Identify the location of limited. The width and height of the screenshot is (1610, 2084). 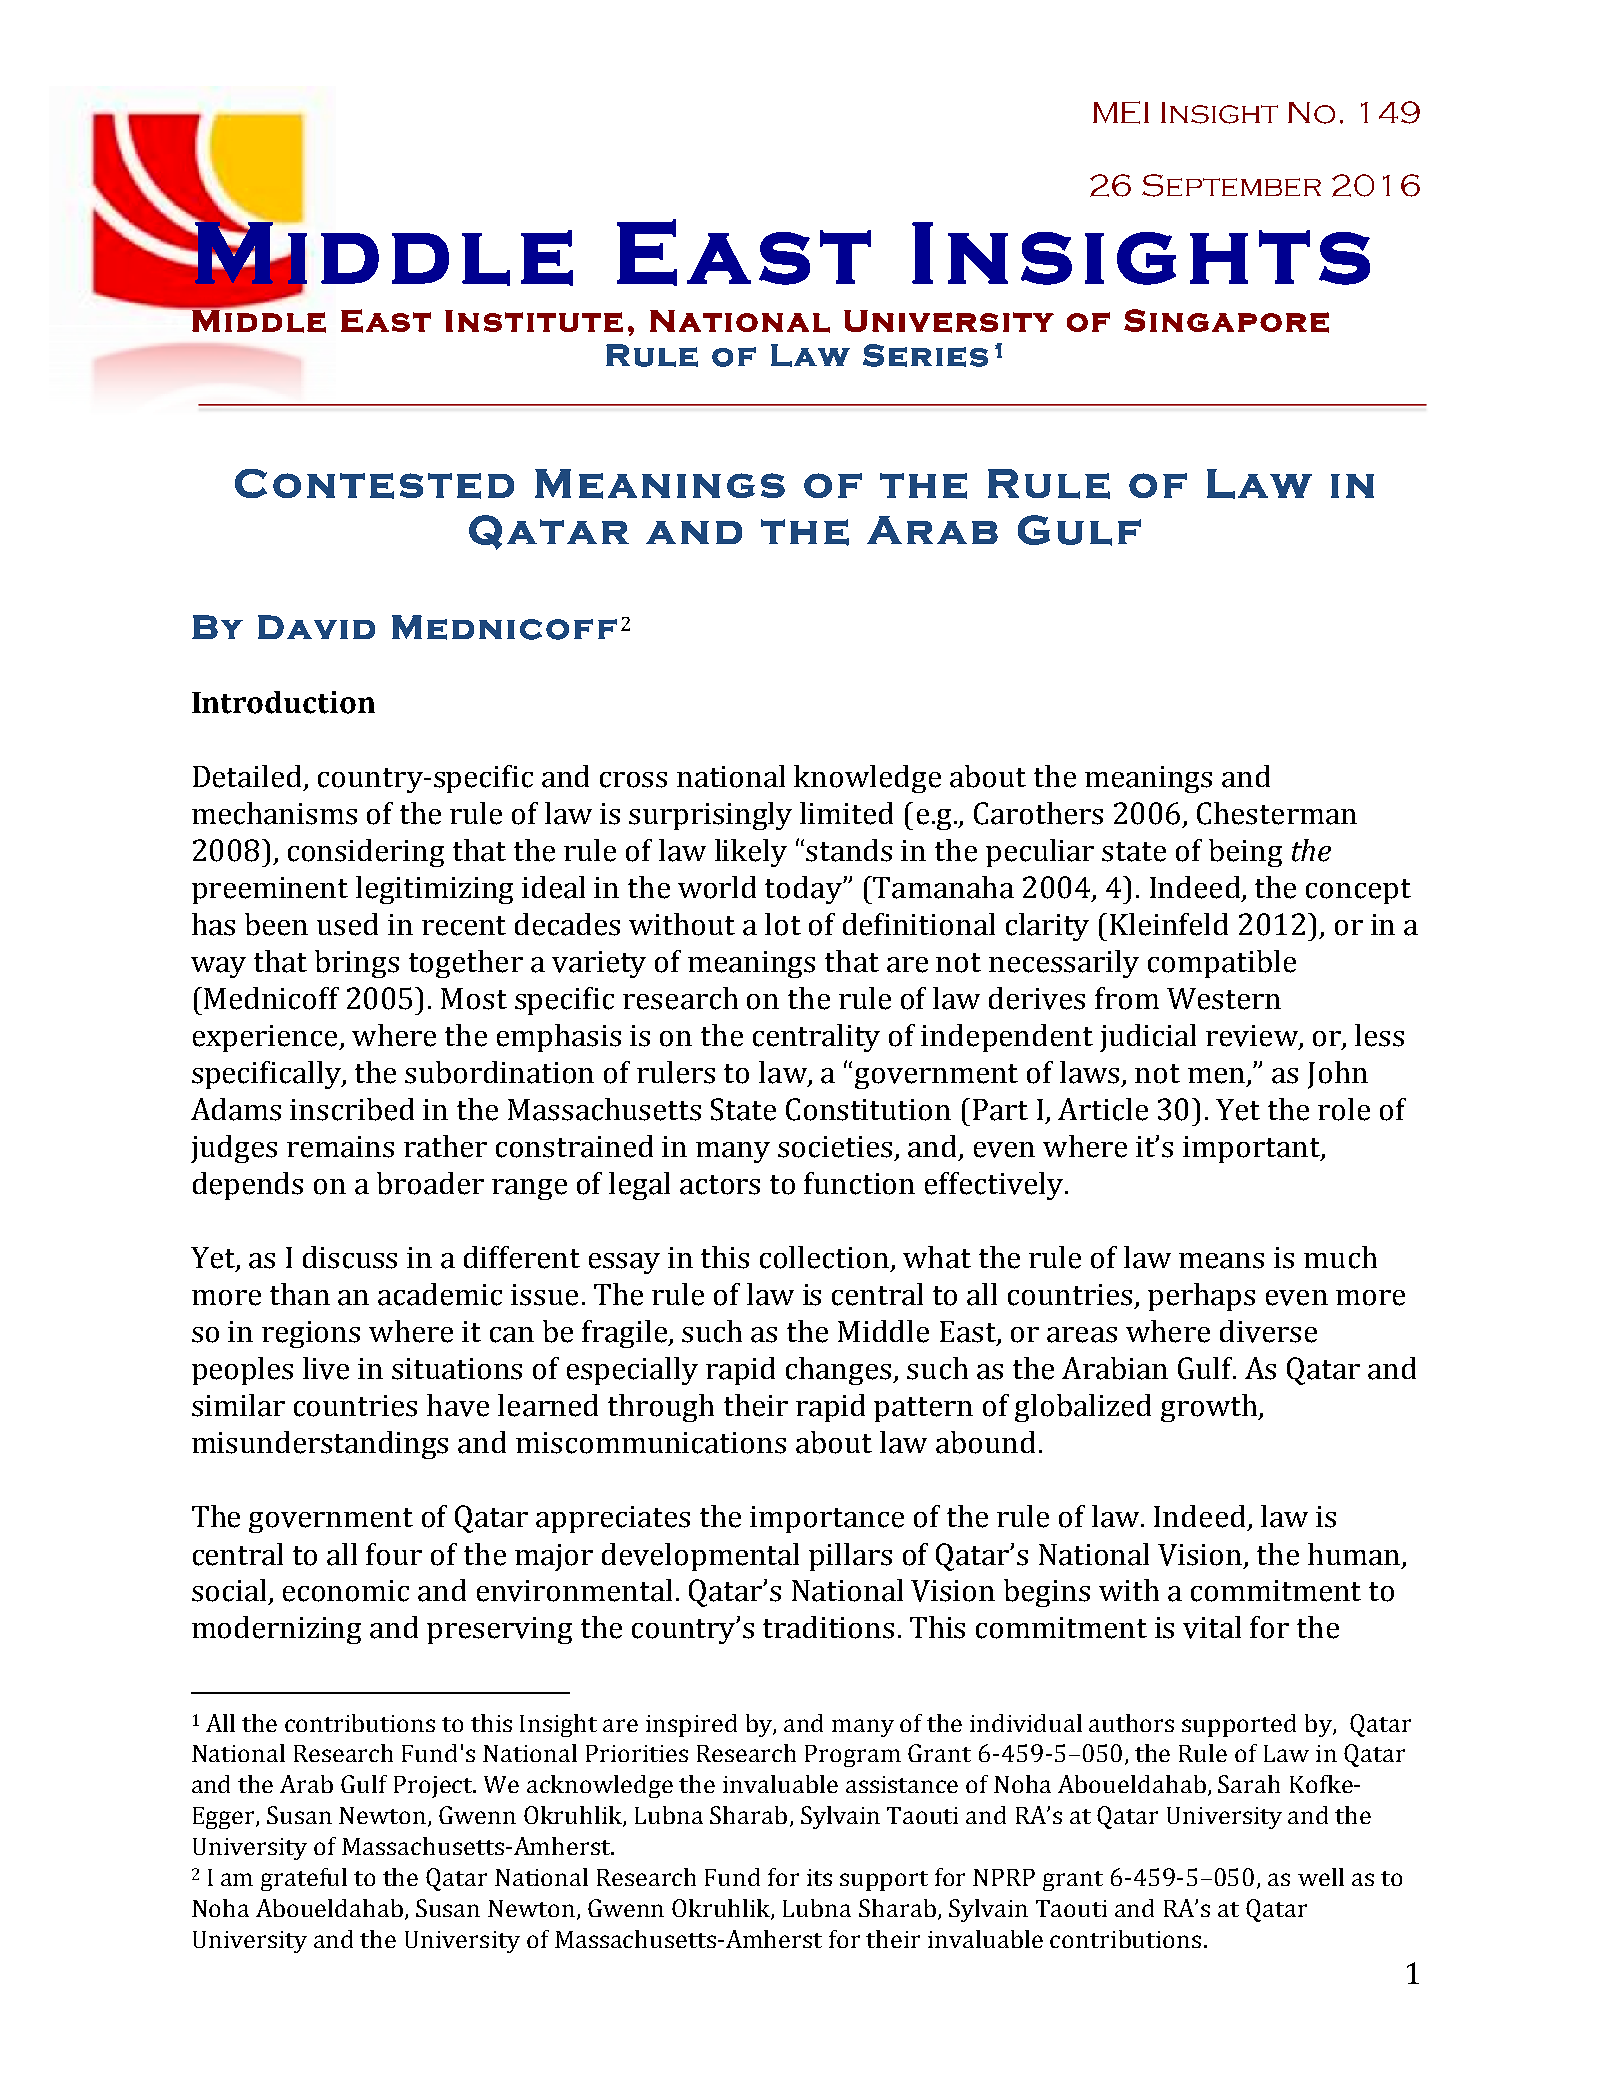
(846, 813).
